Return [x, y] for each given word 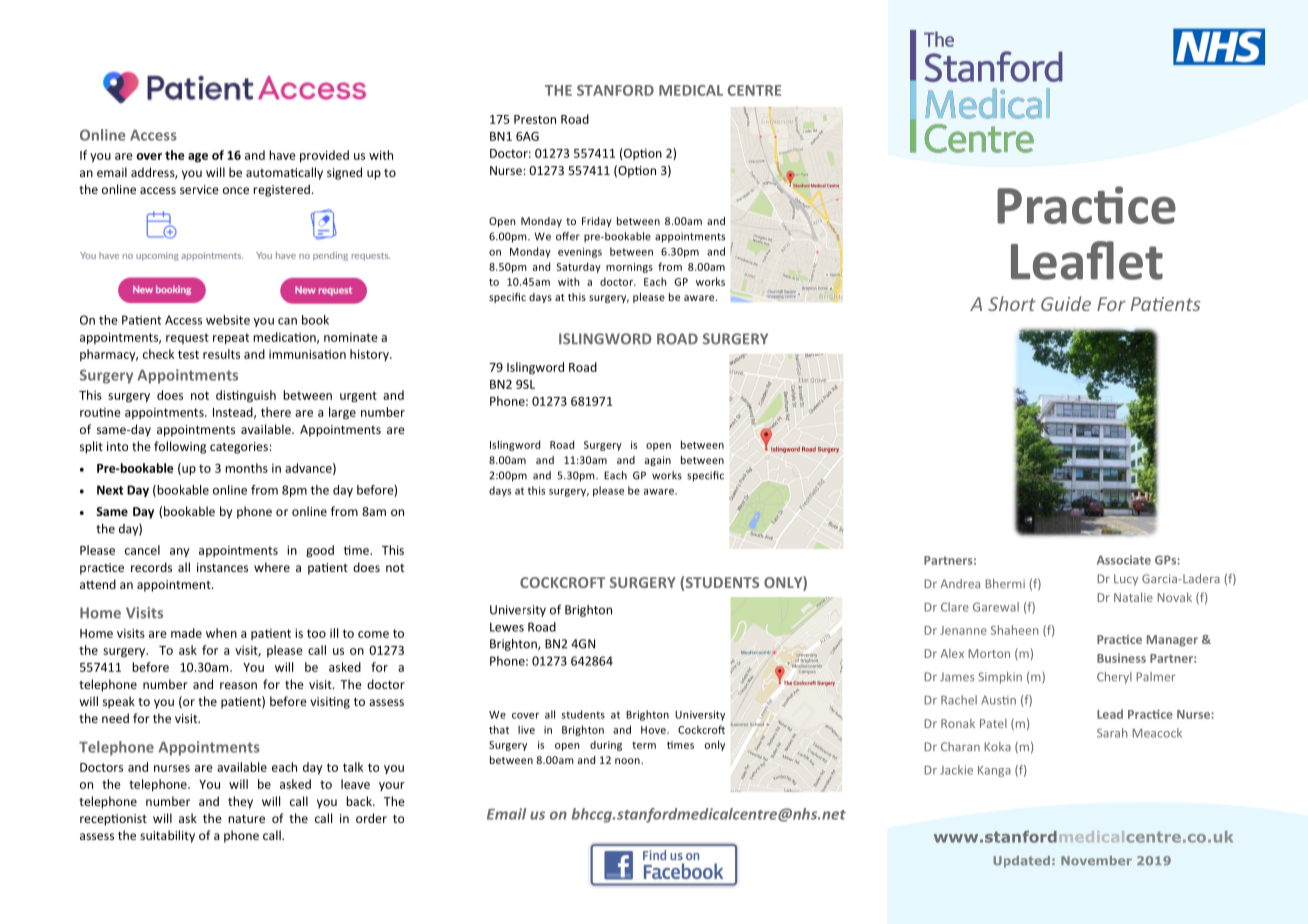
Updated [1021, 862]
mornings [629, 268]
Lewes [507, 627]
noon [628, 761]
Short [1012, 303]
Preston [535, 119]
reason [238, 685]
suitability [167, 836]
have [282, 155]
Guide [1066, 303]
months [246, 468]
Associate [1124, 560]
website [228, 320]
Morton [989, 653]
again [658, 461]
